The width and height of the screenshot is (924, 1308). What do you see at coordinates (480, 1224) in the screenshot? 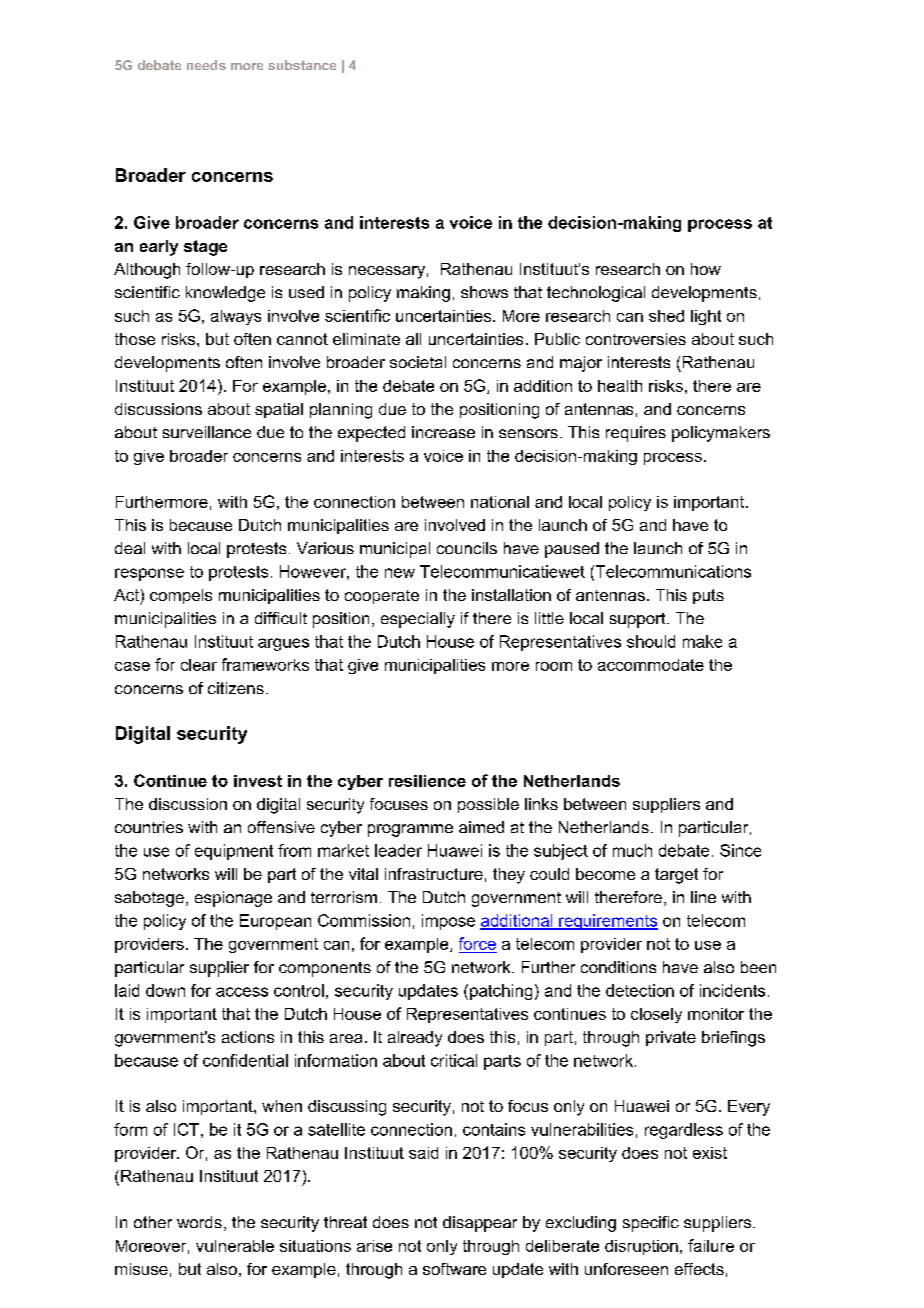
I see `disappear` at bounding box center [480, 1224].
